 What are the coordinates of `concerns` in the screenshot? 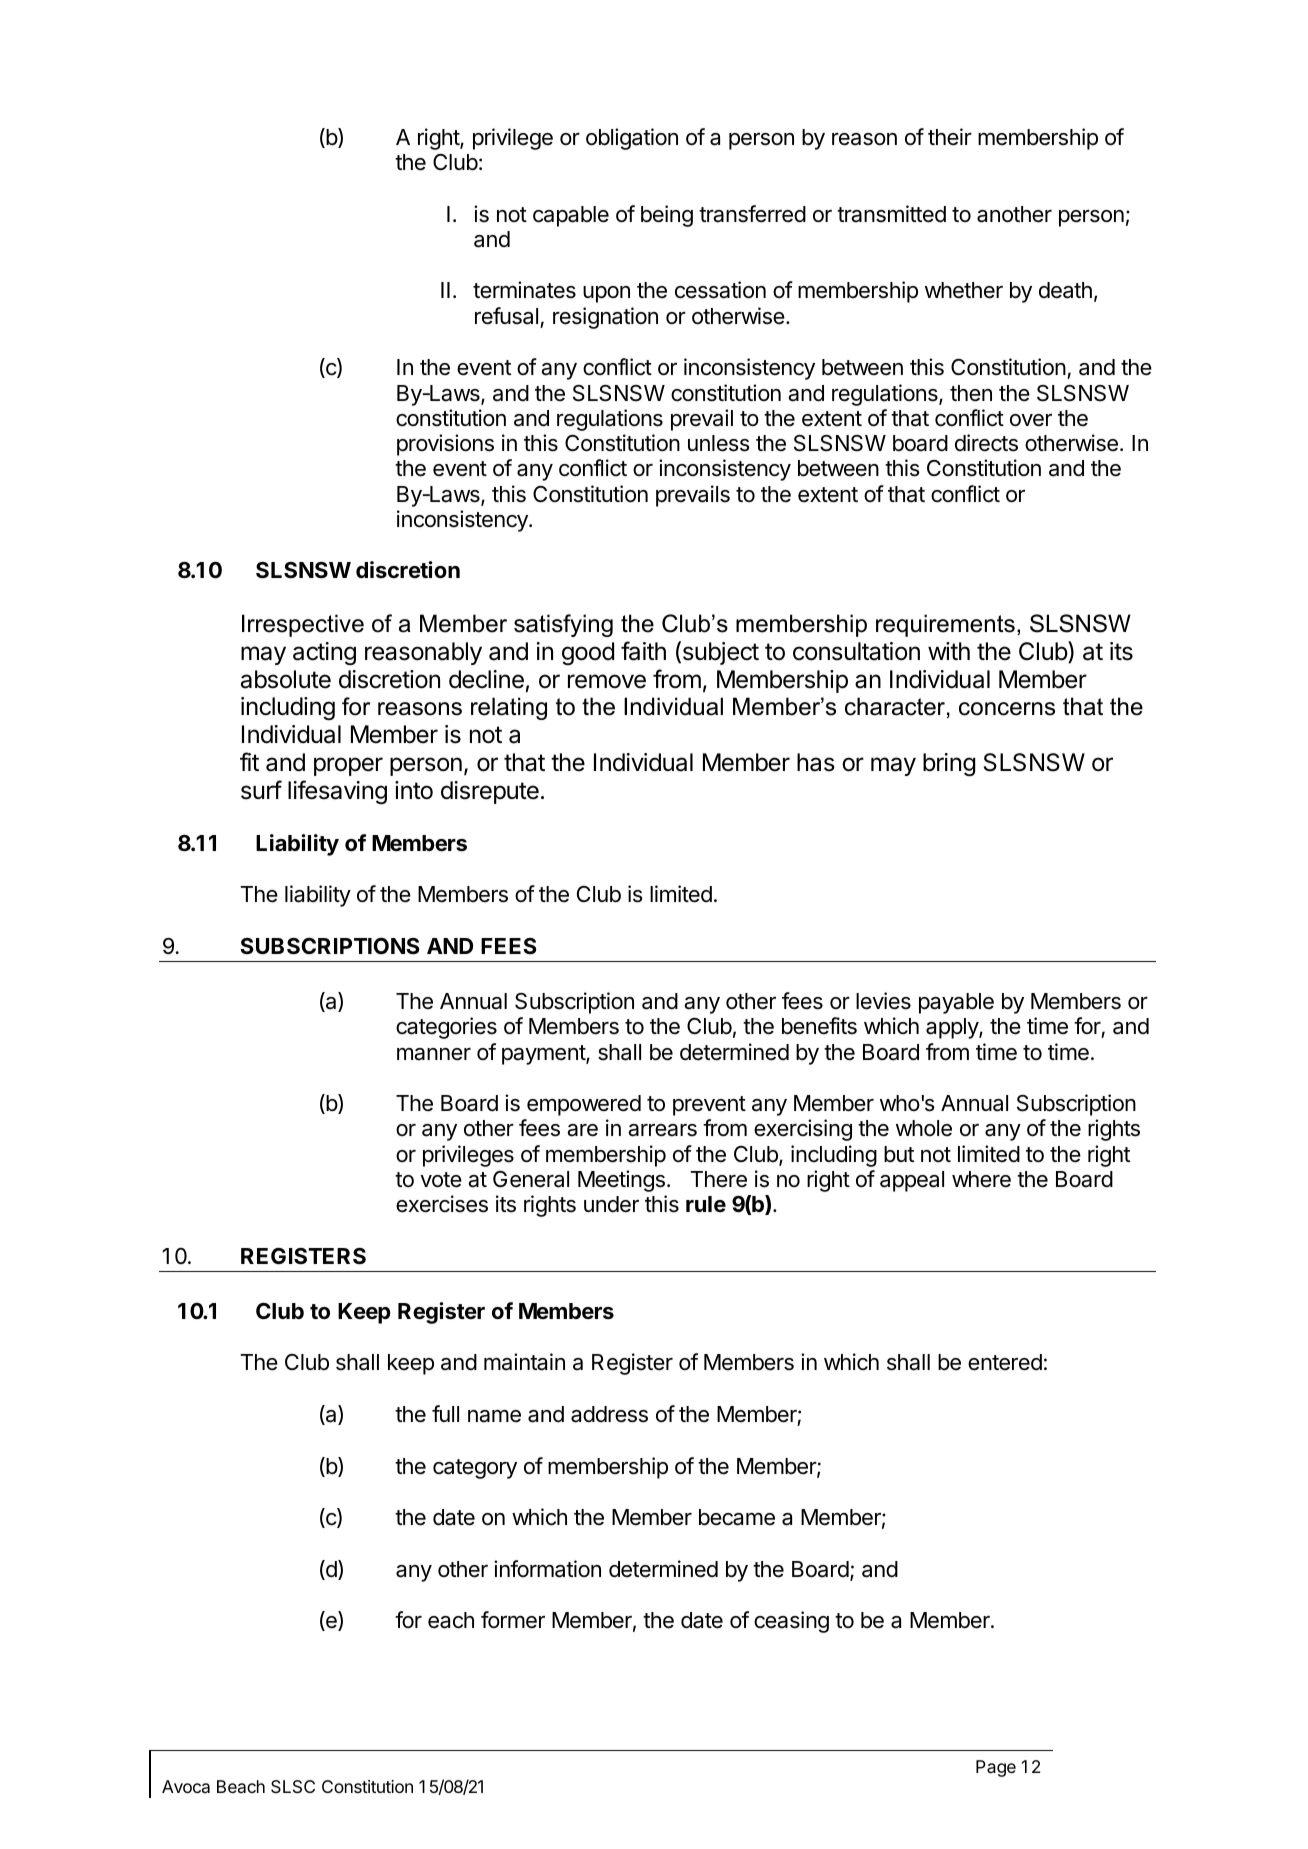 It's located at (1007, 709).
